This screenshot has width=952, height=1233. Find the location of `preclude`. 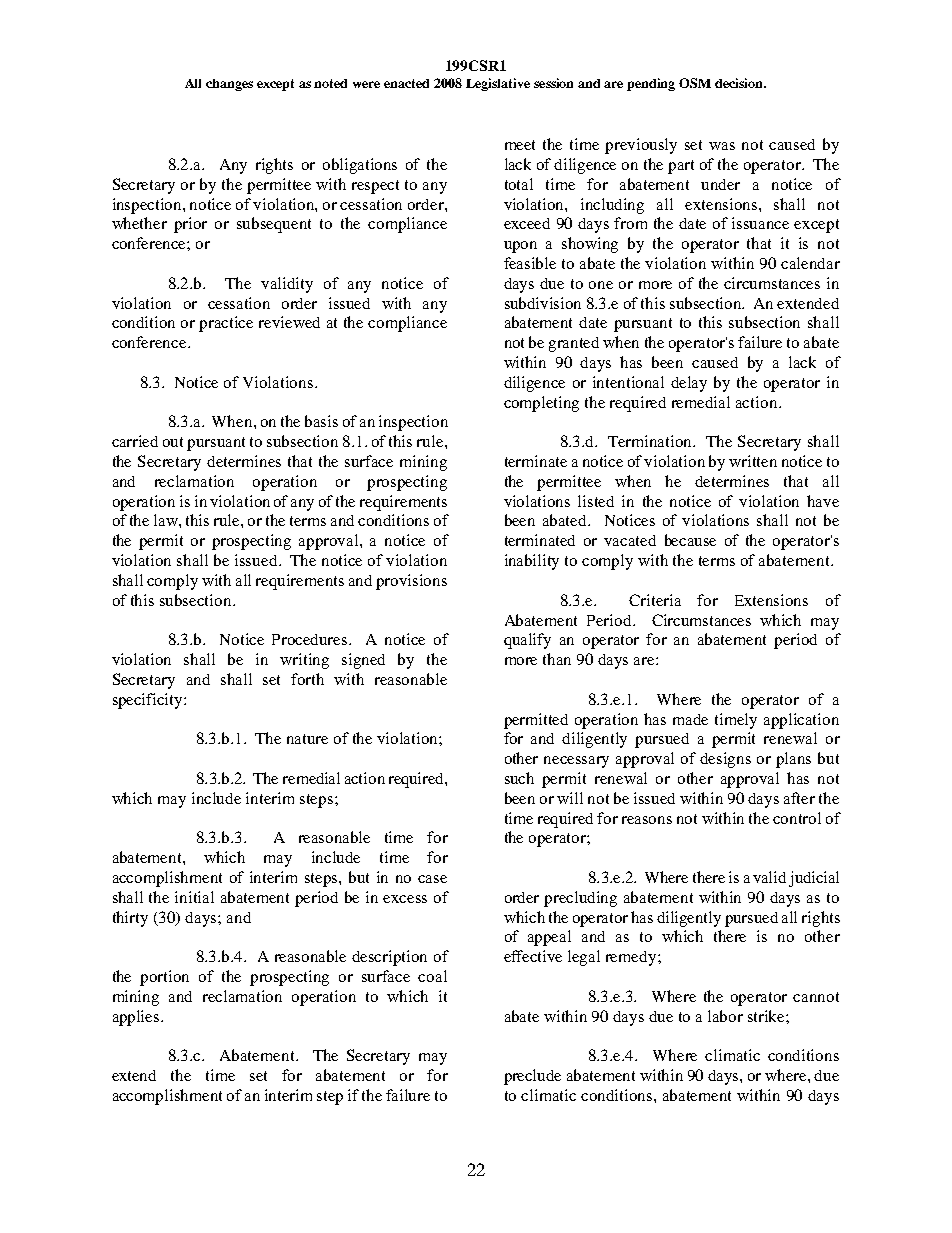

preclude is located at coordinates (532, 1077).
